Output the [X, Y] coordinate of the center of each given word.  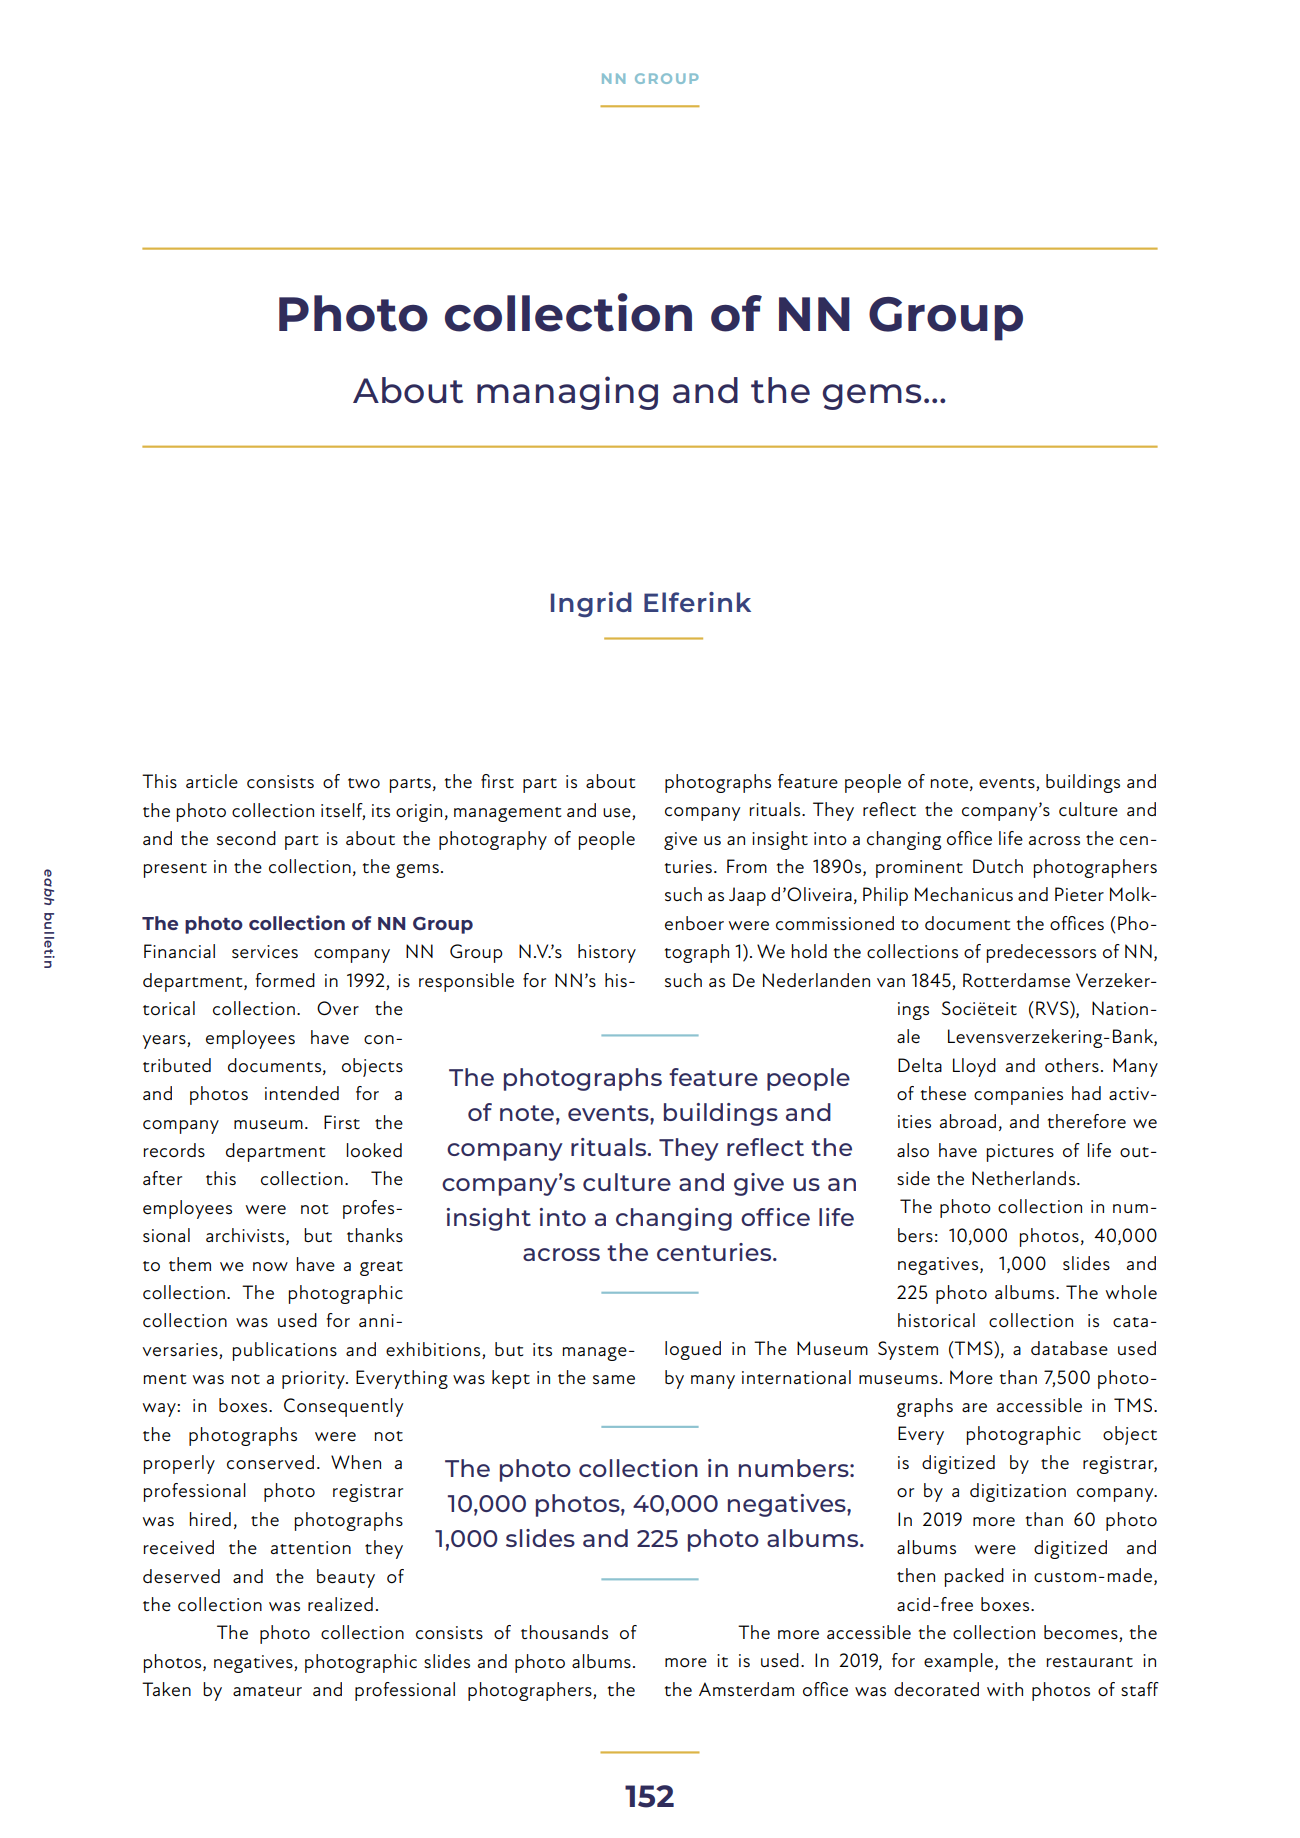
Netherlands [1023, 1178]
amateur [267, 1691]
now [270, 1266]
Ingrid [591, 604]
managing [567, 393]
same [614, 1380]
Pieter [1079, 894]
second [246, 838]
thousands [564, 1632]
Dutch [998, 866]
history [607, 953]
